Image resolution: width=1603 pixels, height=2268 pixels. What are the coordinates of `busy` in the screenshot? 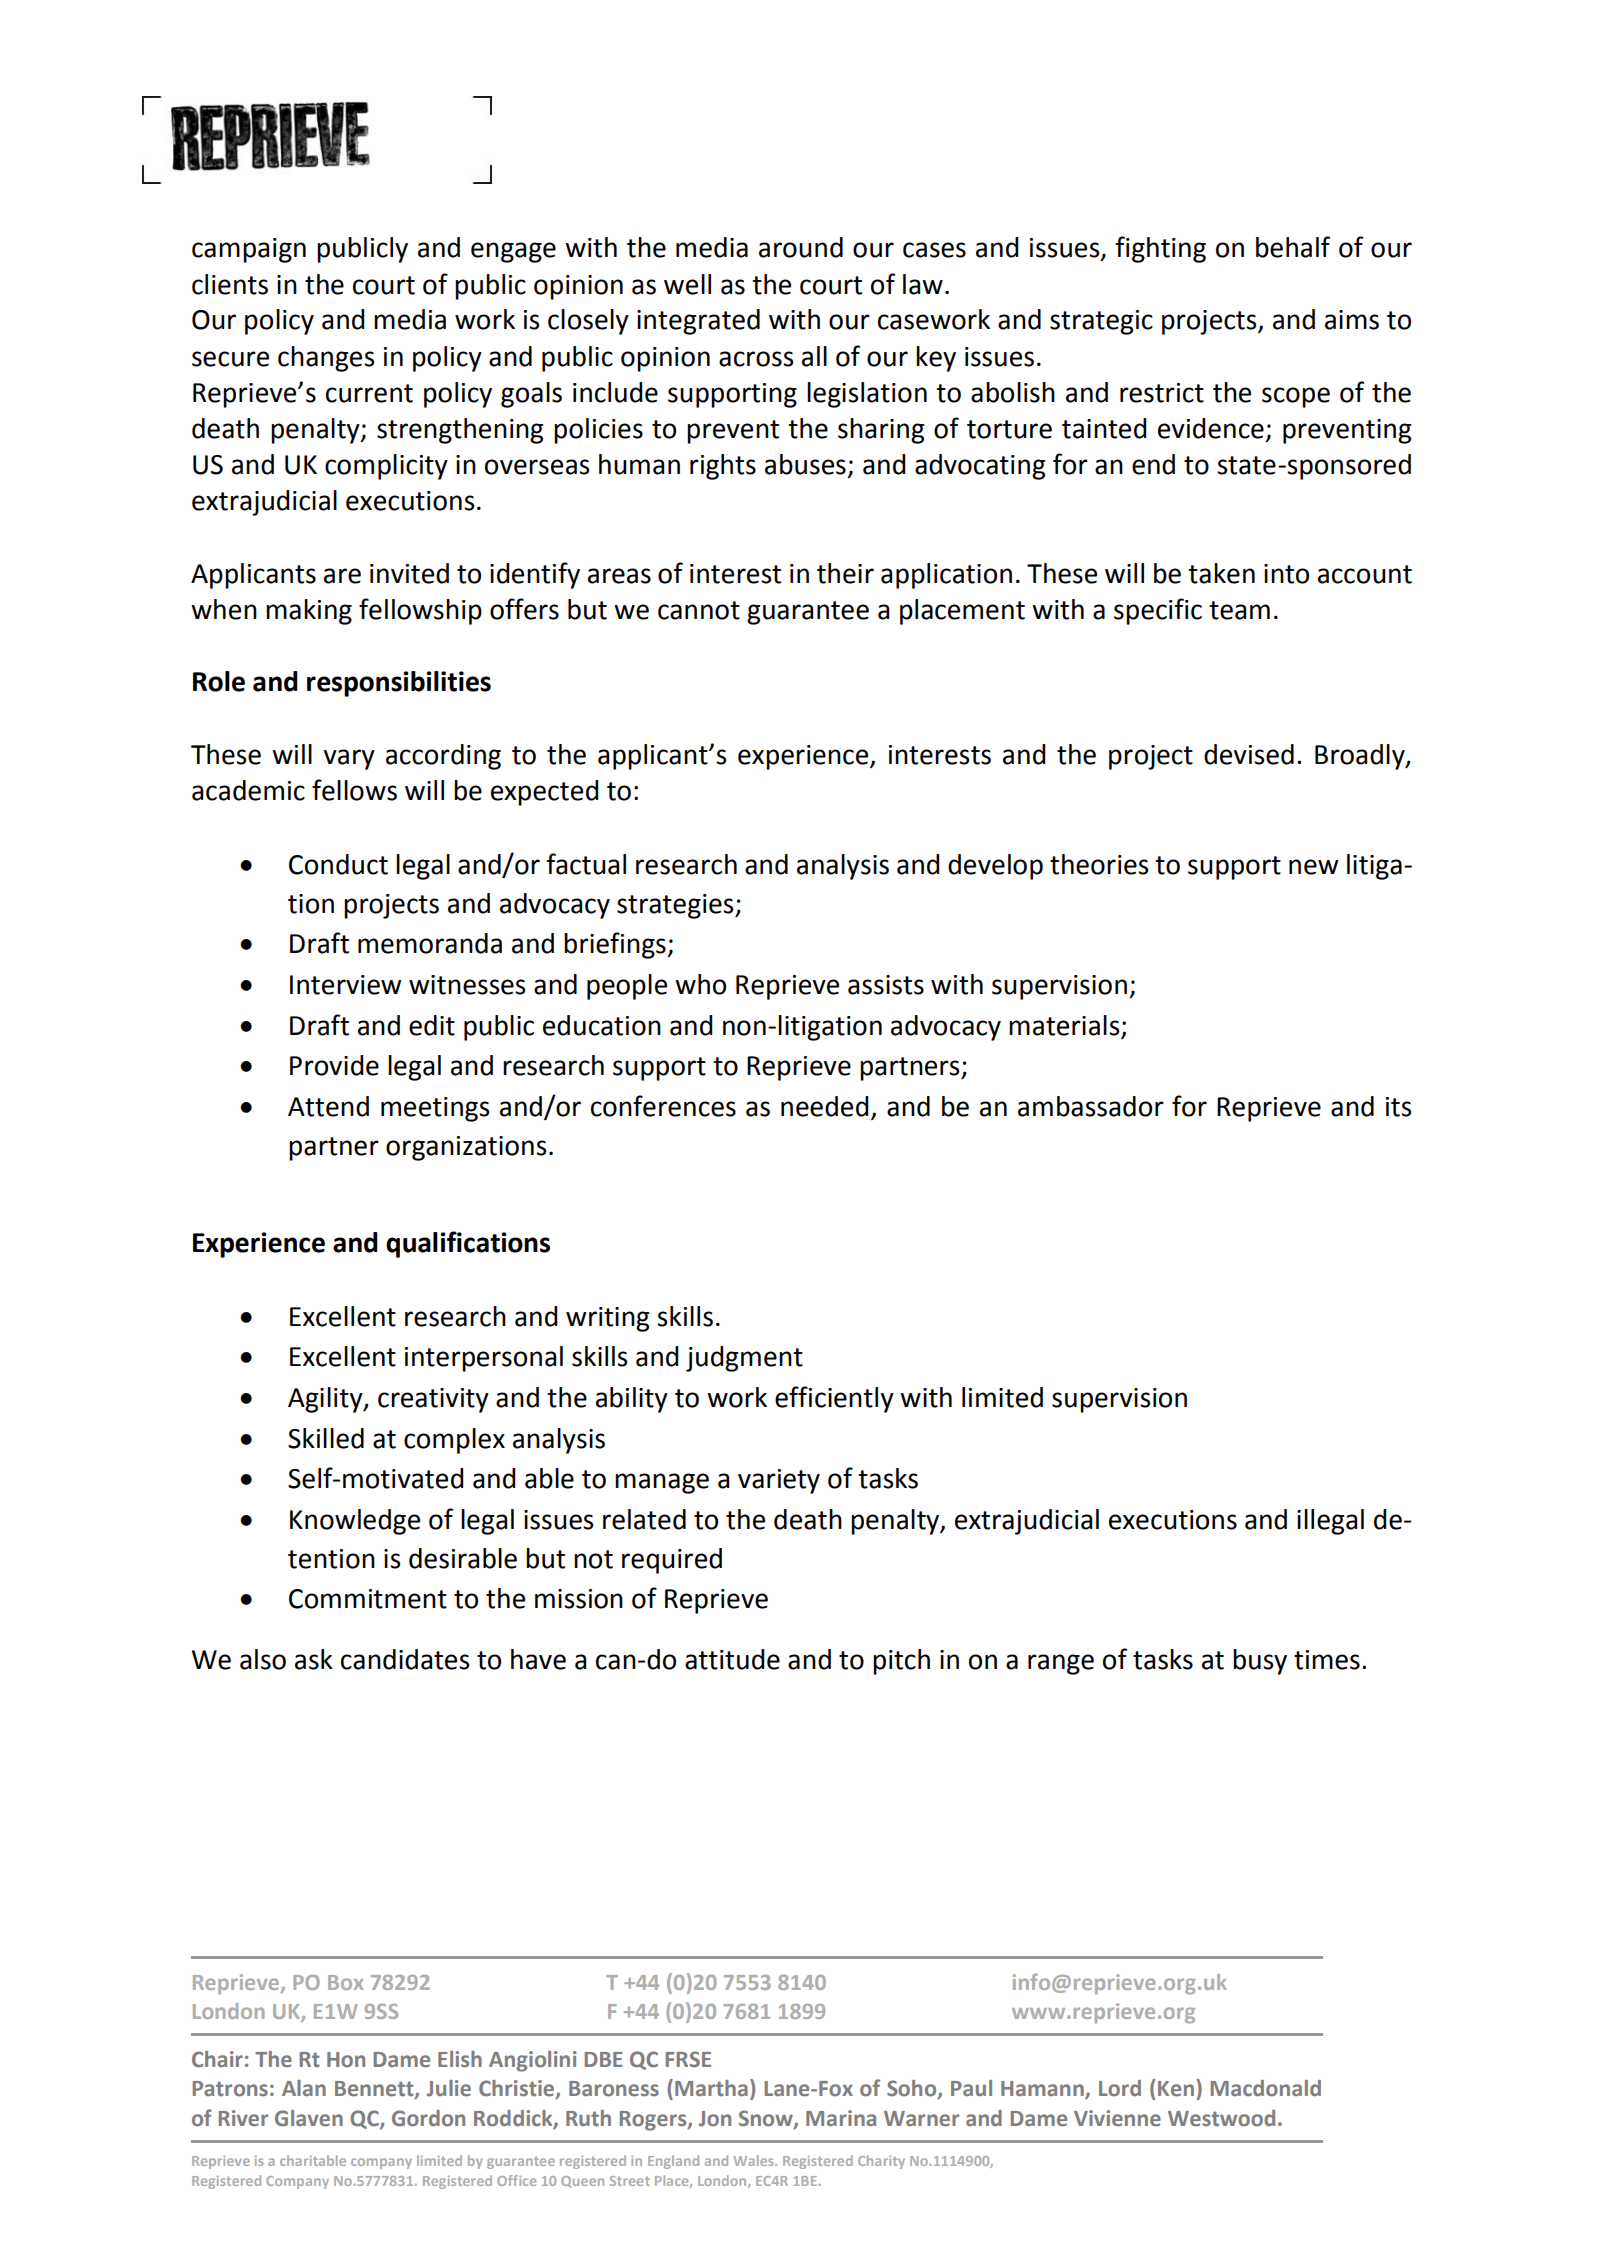 It's located at (1260, 1662).
